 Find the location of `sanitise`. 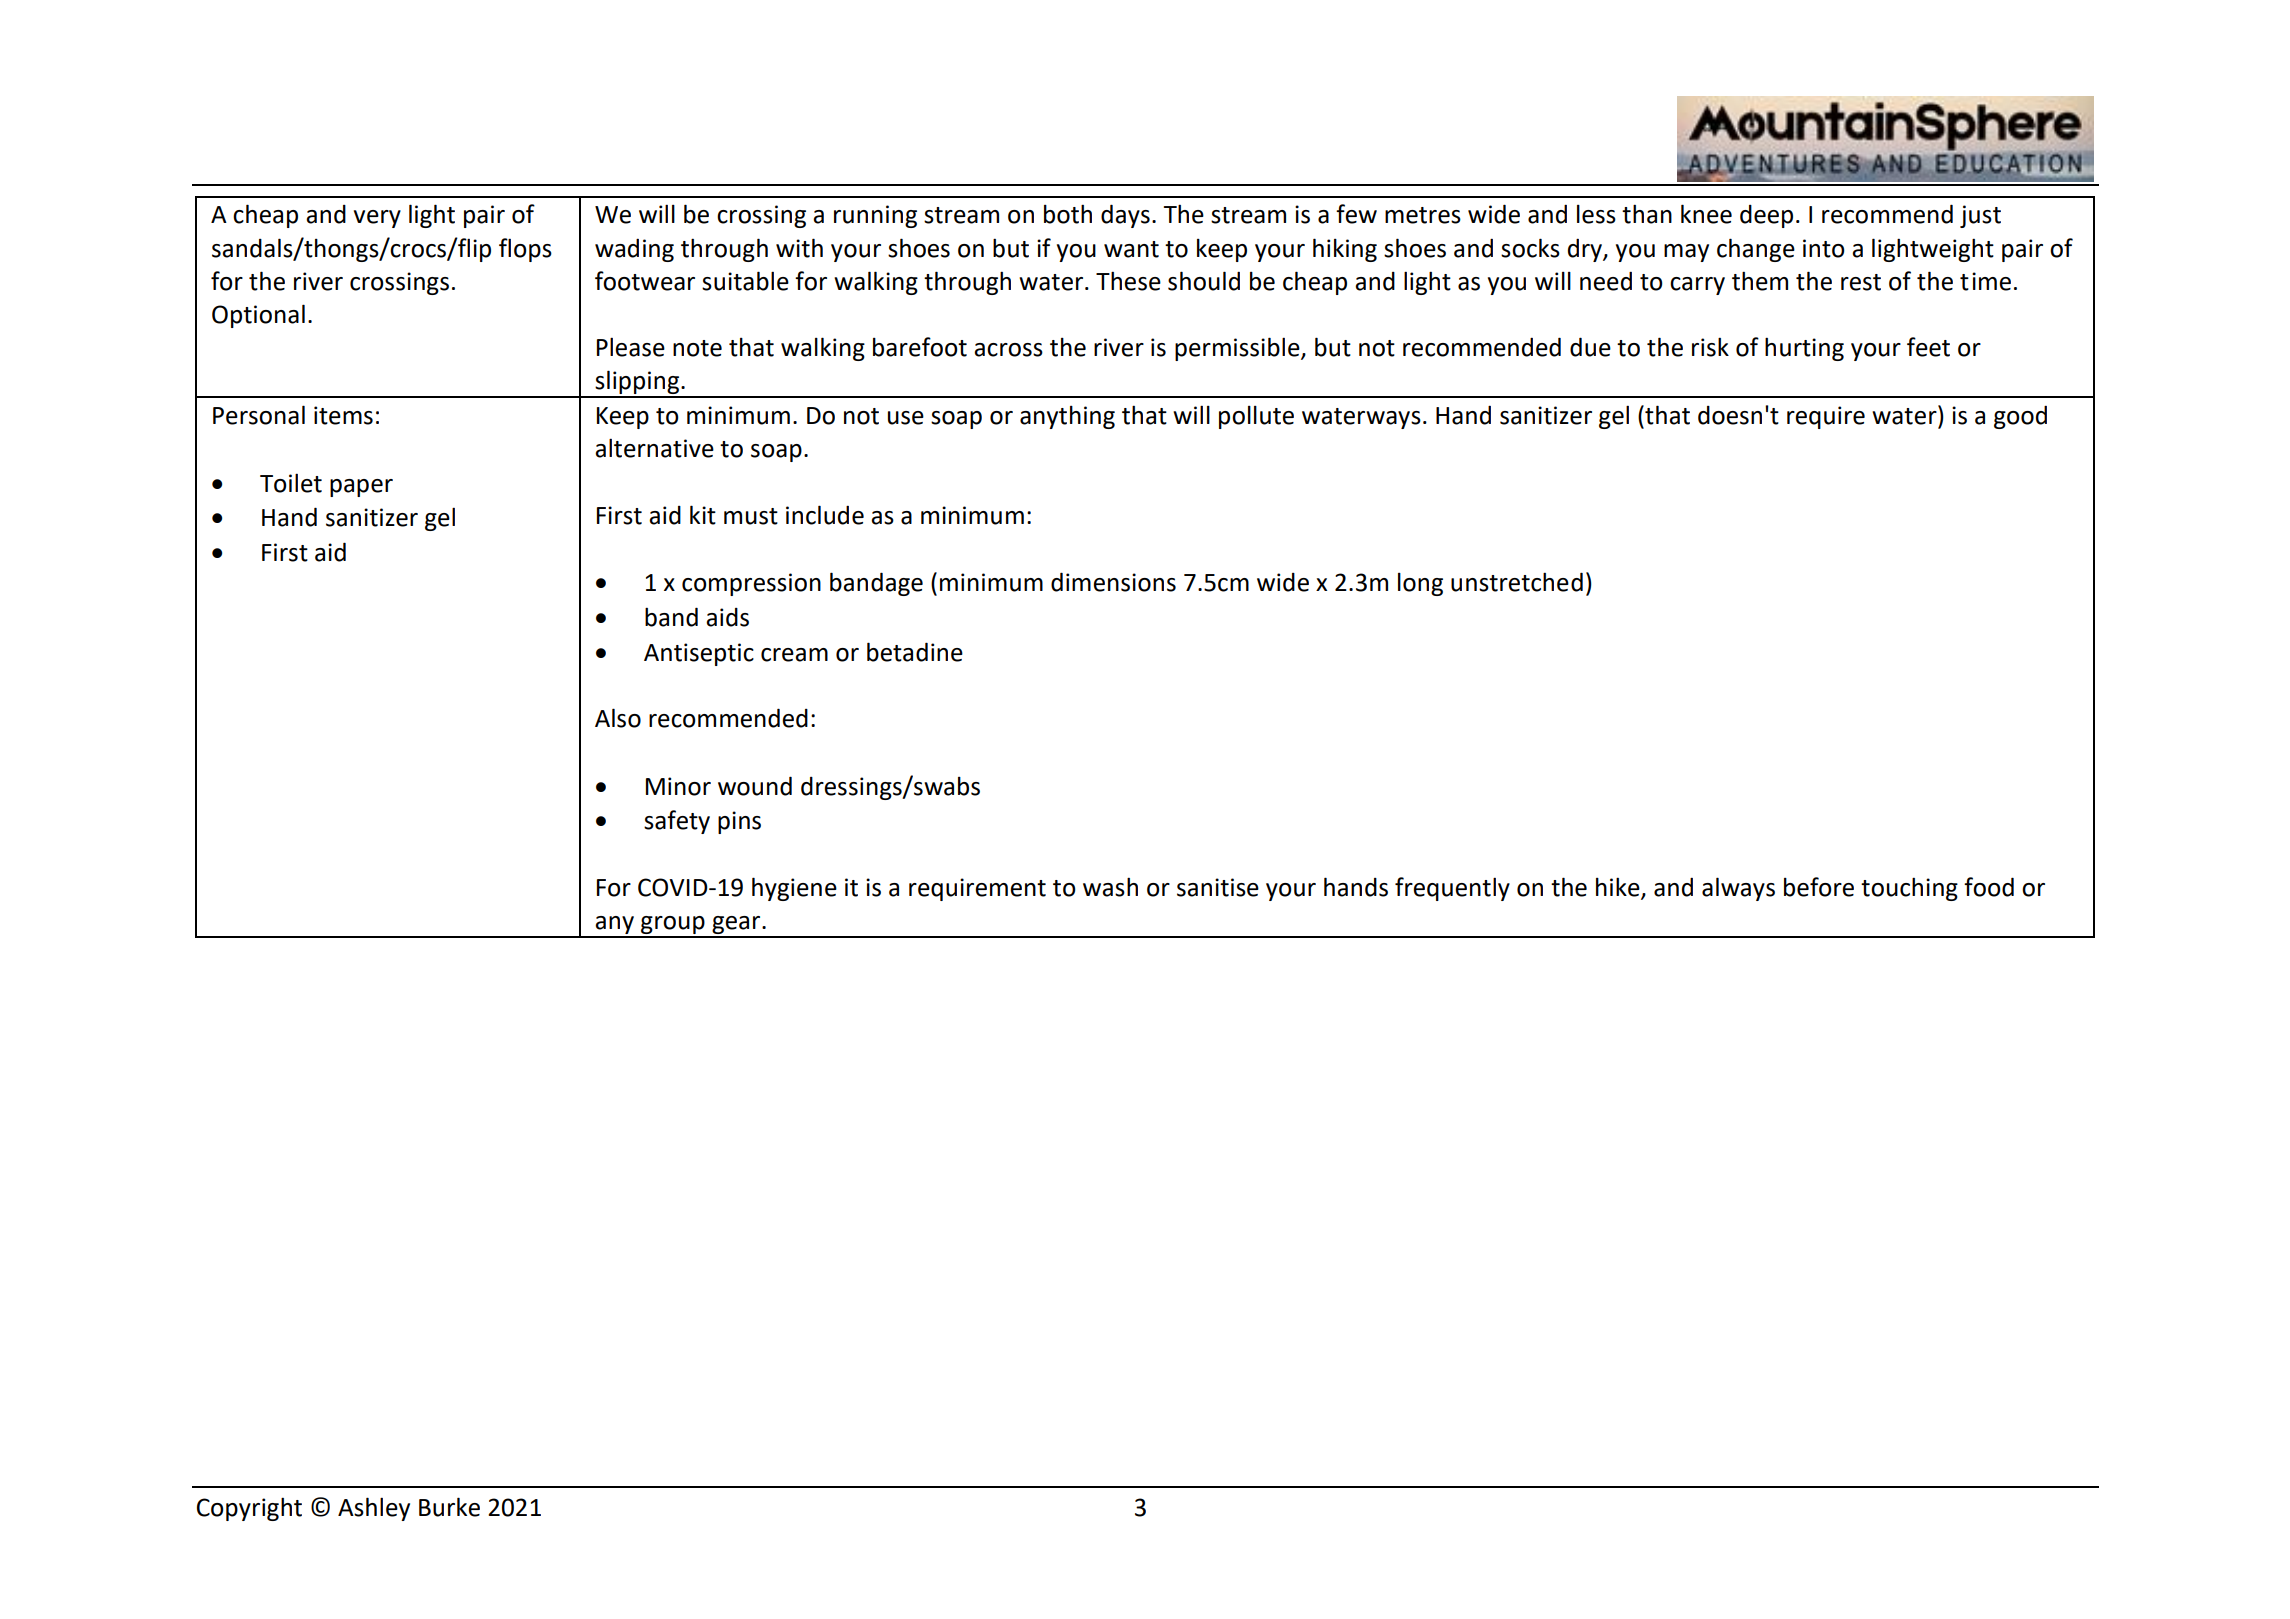

sanitise is located at coordinates (1218, 887).
